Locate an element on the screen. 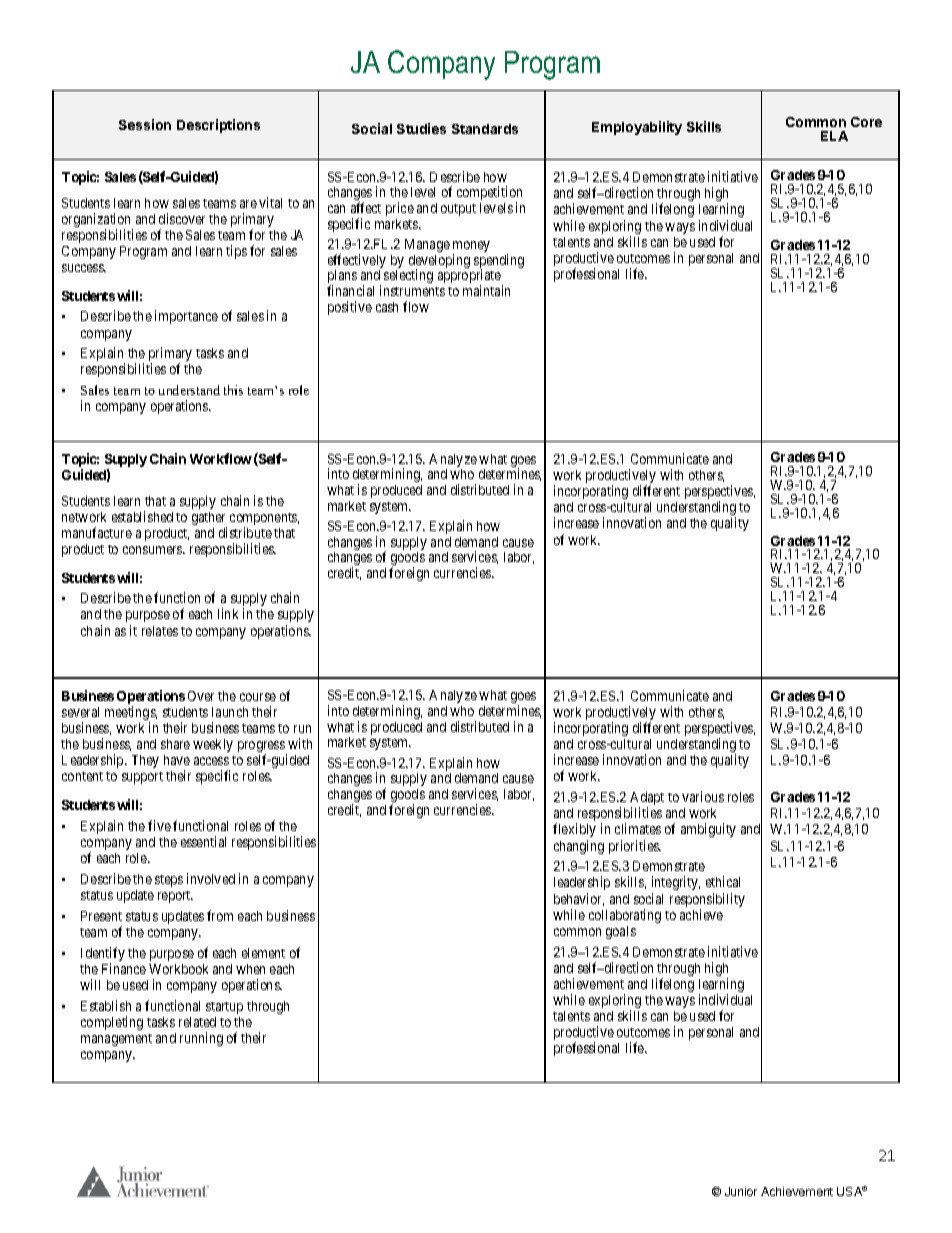 Image resolution: width=952 pixels, height=1233 pixels. Core is located at coordinates (866, 122).
